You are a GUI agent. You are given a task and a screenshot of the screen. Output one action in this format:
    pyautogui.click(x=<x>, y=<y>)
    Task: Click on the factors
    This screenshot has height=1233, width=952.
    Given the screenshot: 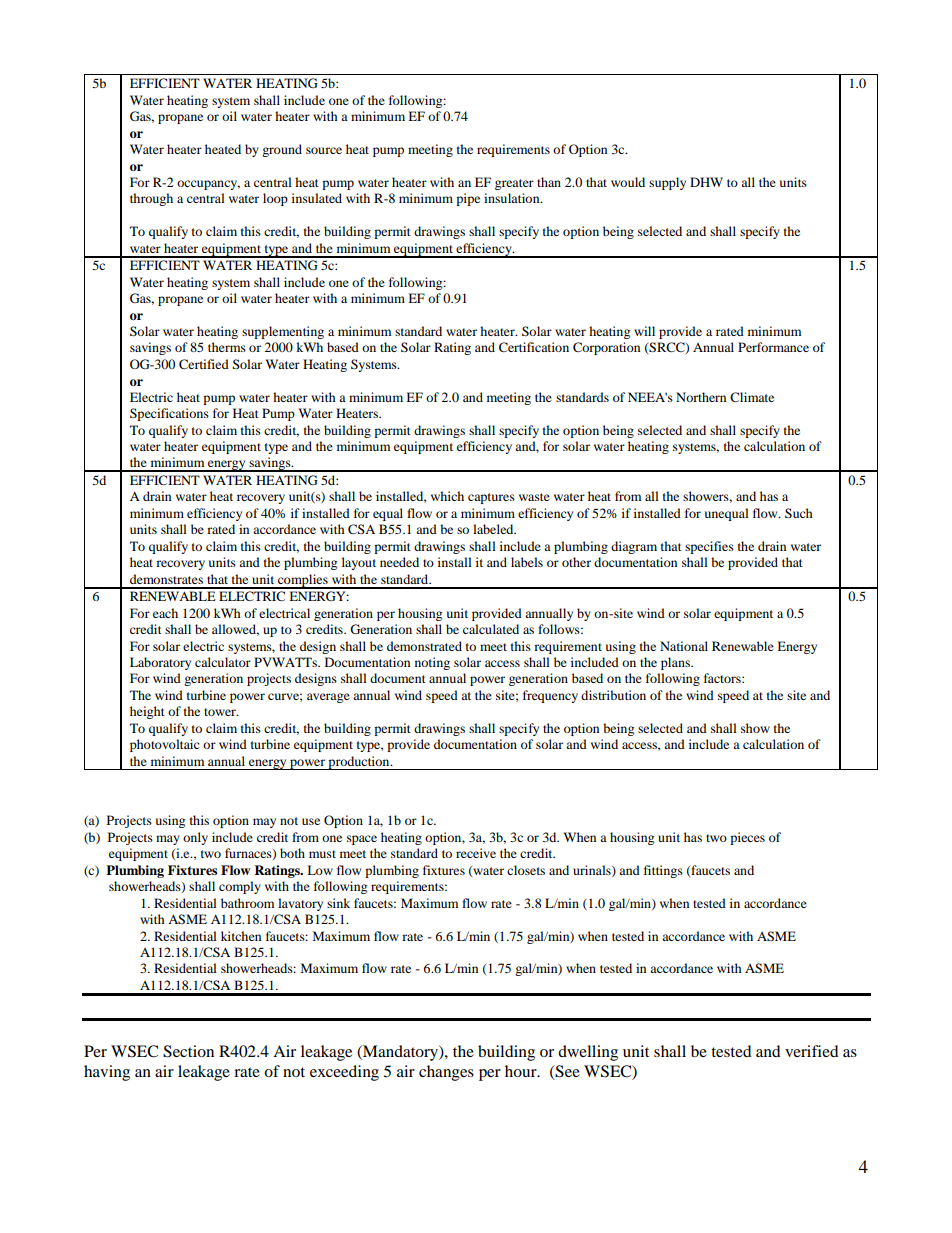 What is the action you would take?
    pyautogui.click(x=723, y=678)
